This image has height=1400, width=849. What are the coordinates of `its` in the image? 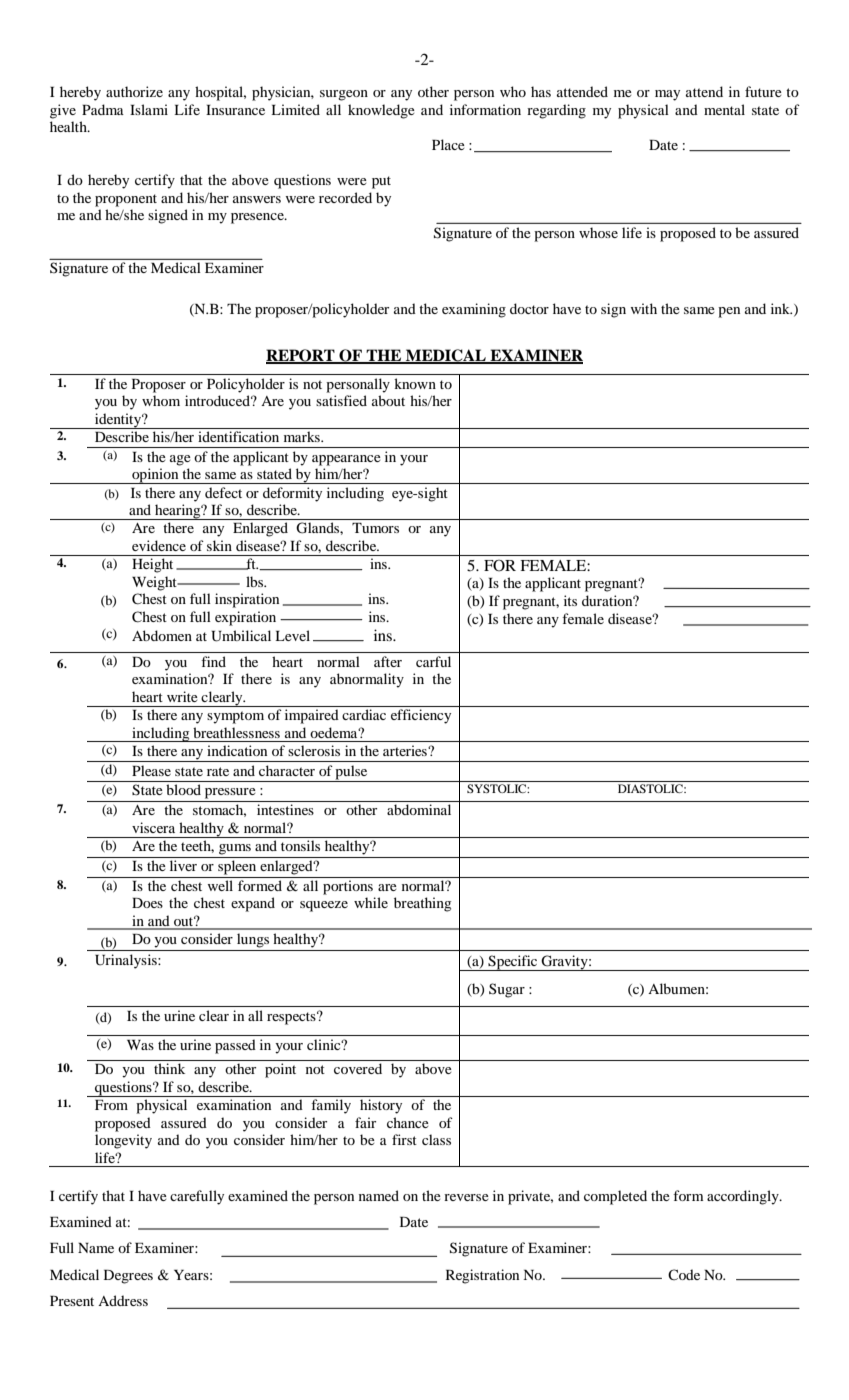 It's located at (570, 600).
